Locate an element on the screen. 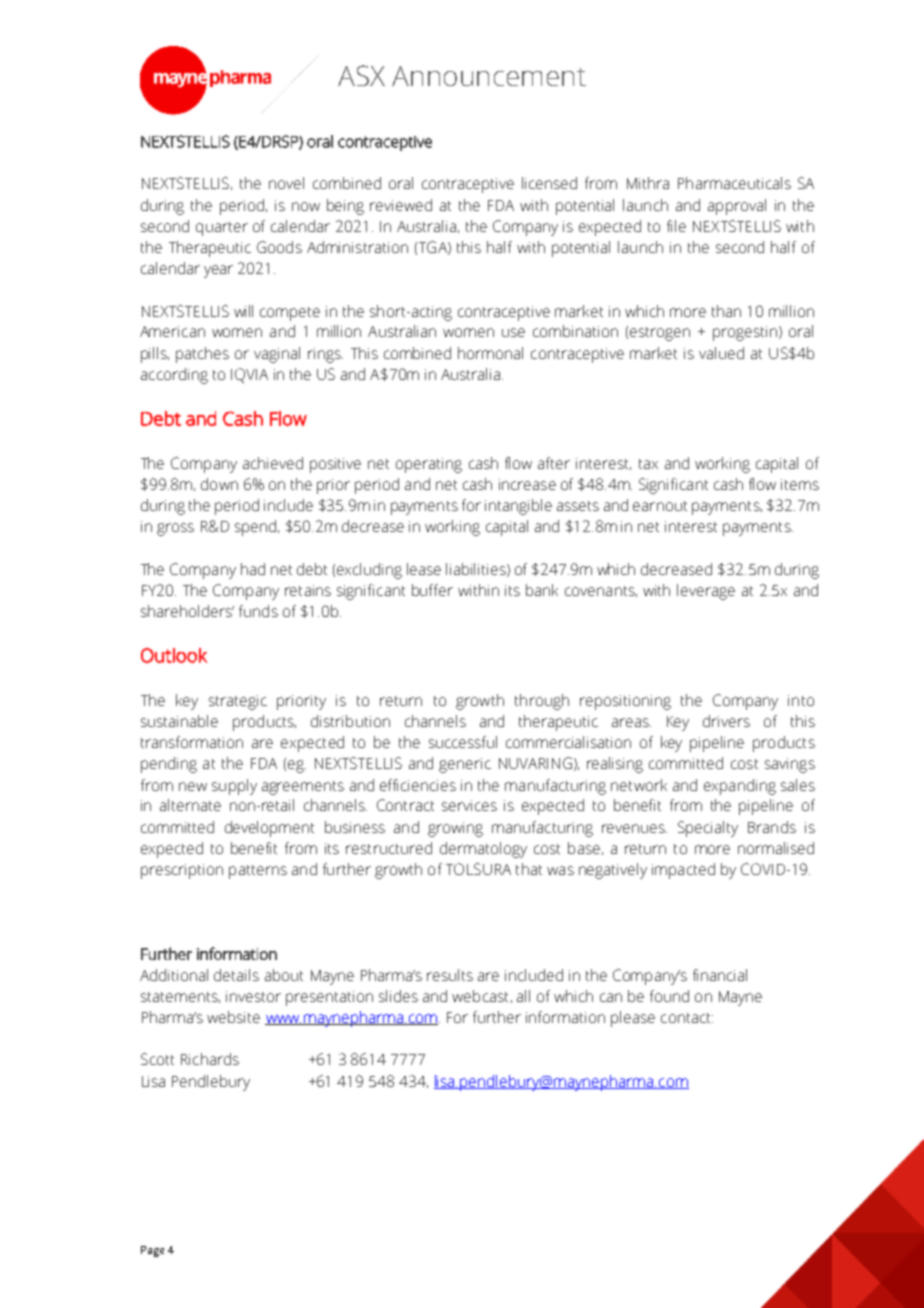  expanding is located at coordinates (740, 787).
